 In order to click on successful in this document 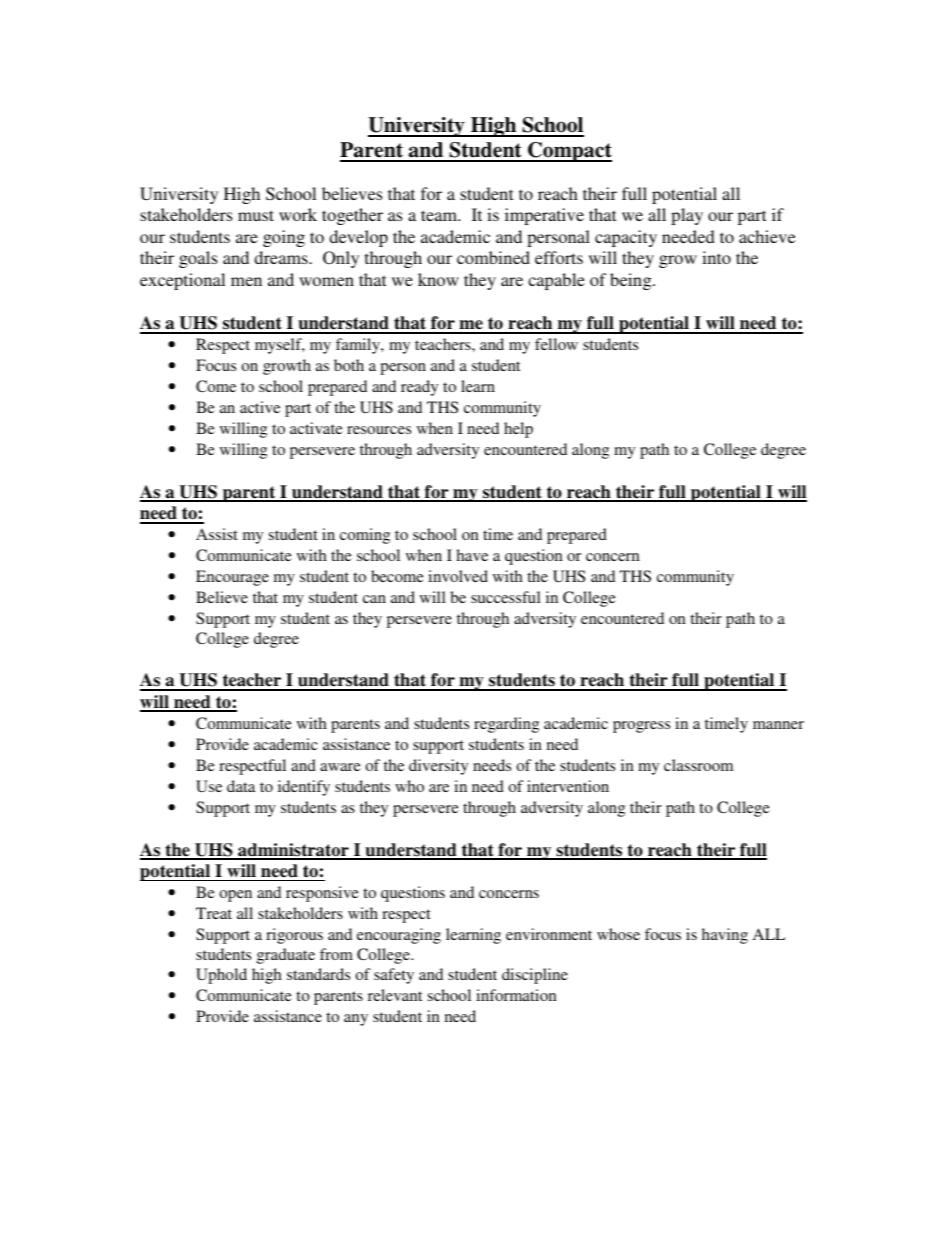, I will do `click(506, 597)`.
